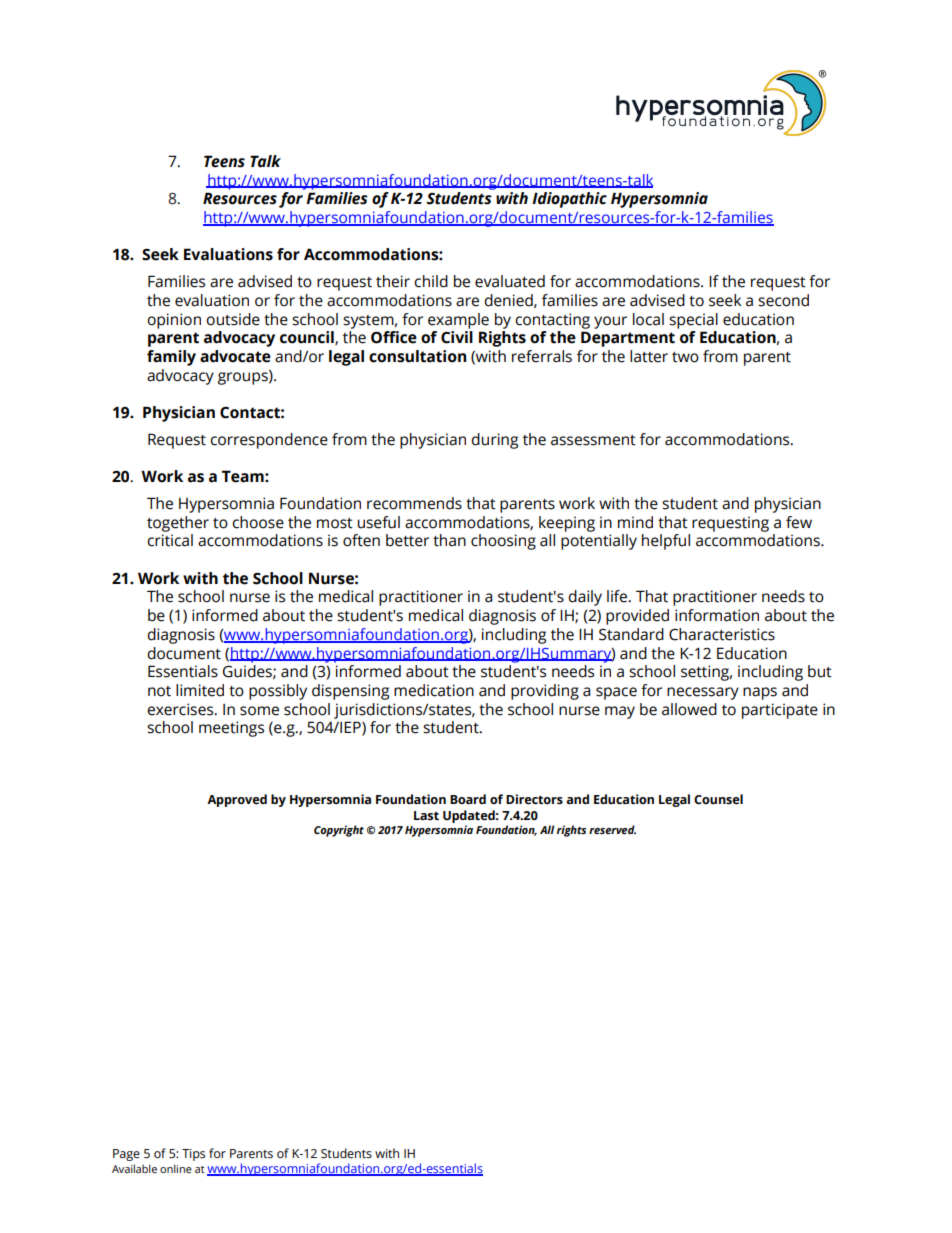 The image size is (952, 1233). What do you see at coordinates (510, 281) in the screenshot?
I see `evaluated` at bounding box center [510, 281].
